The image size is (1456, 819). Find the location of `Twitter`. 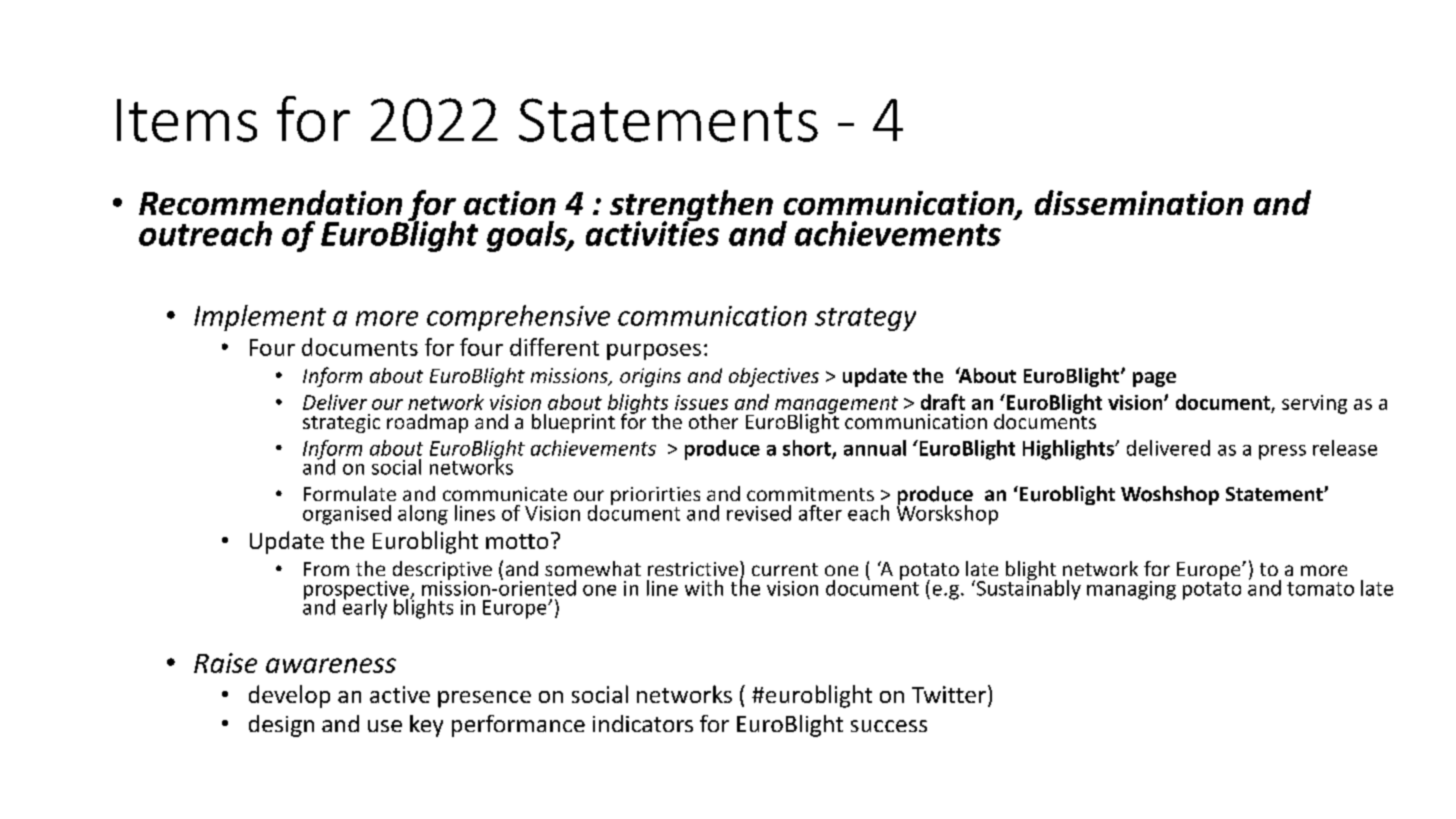

Twitter is located at coordinates (949, 694).
